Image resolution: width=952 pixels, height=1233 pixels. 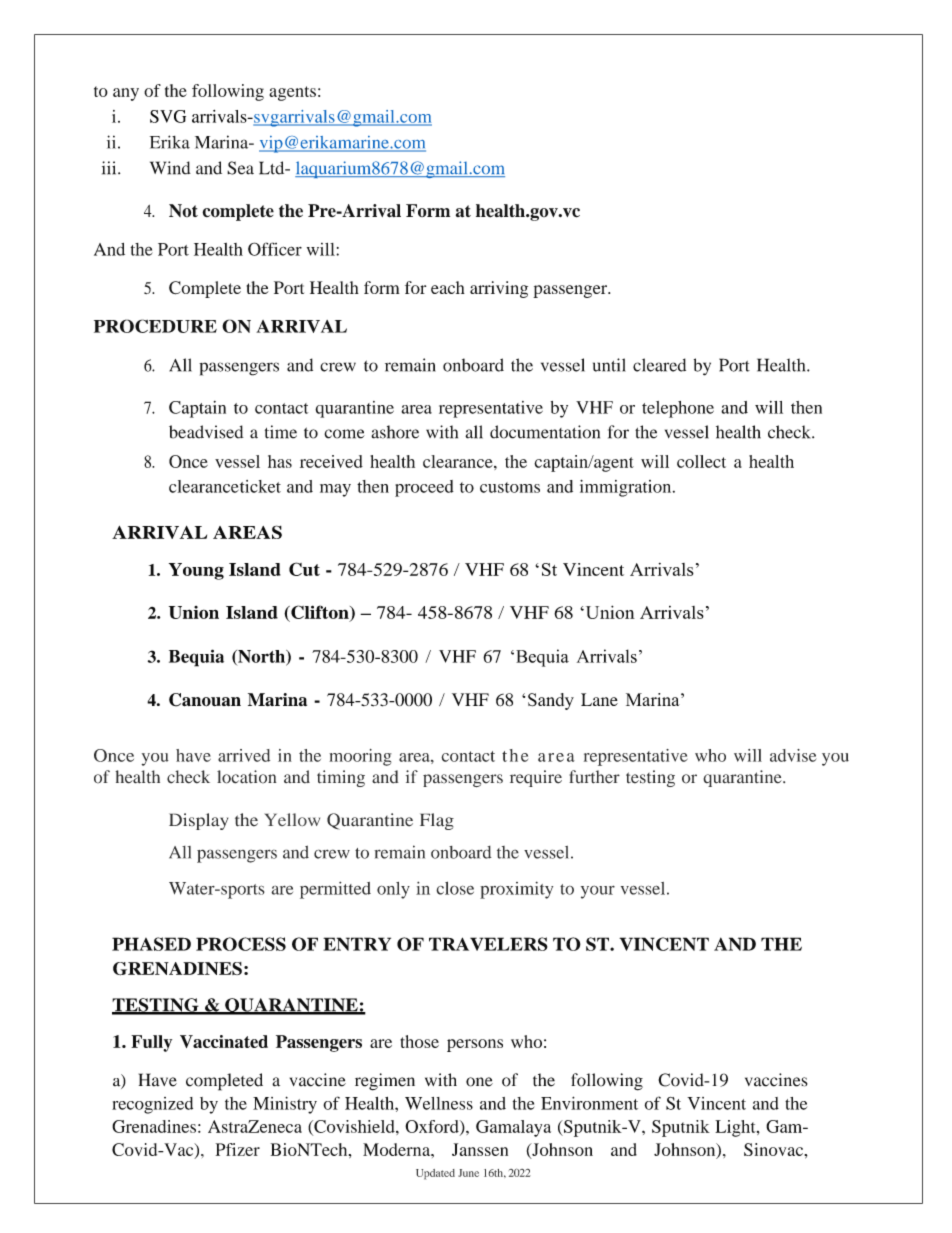 I want to click on Wind, so click(x=170, y=168).
